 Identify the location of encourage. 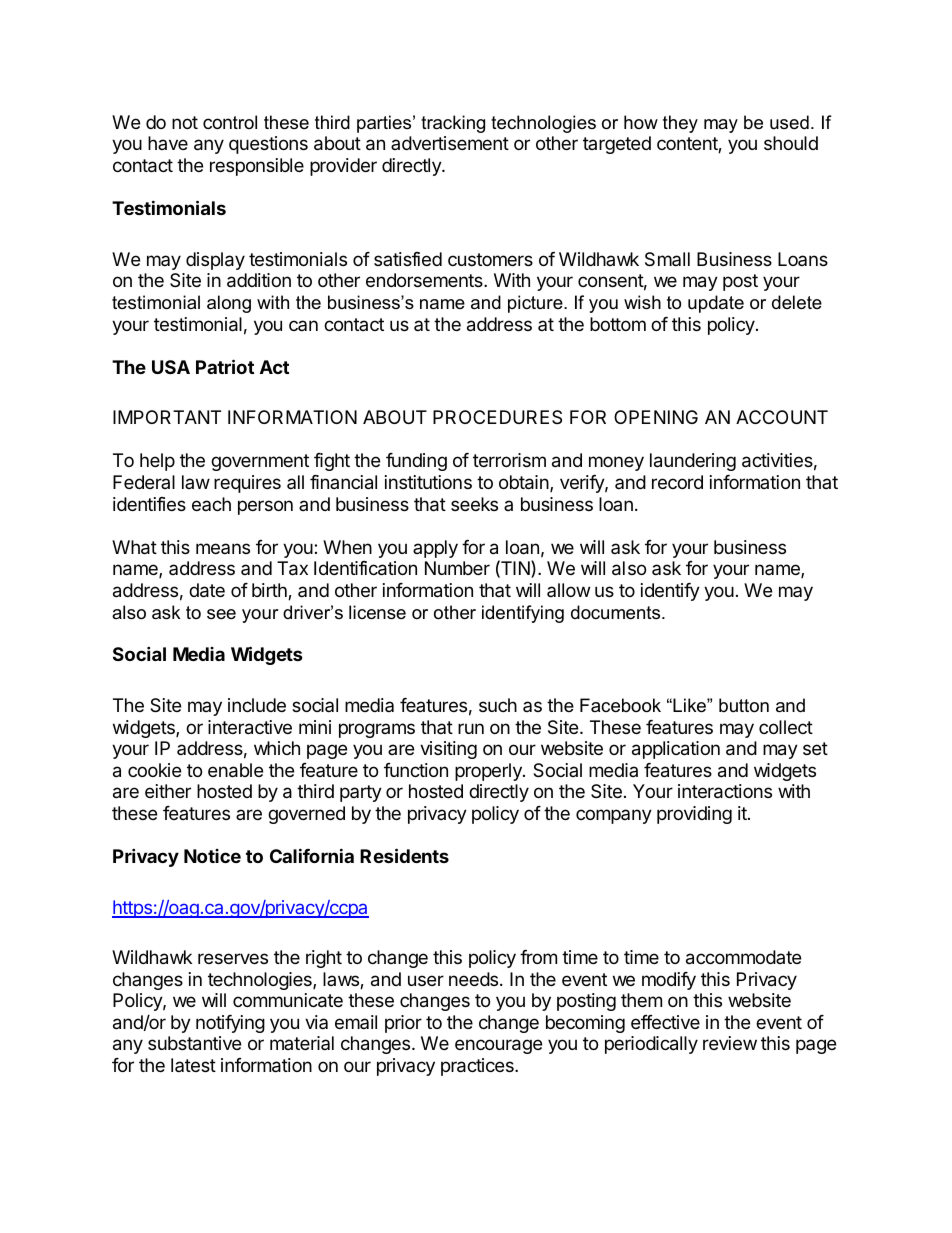
(498, 1046).
